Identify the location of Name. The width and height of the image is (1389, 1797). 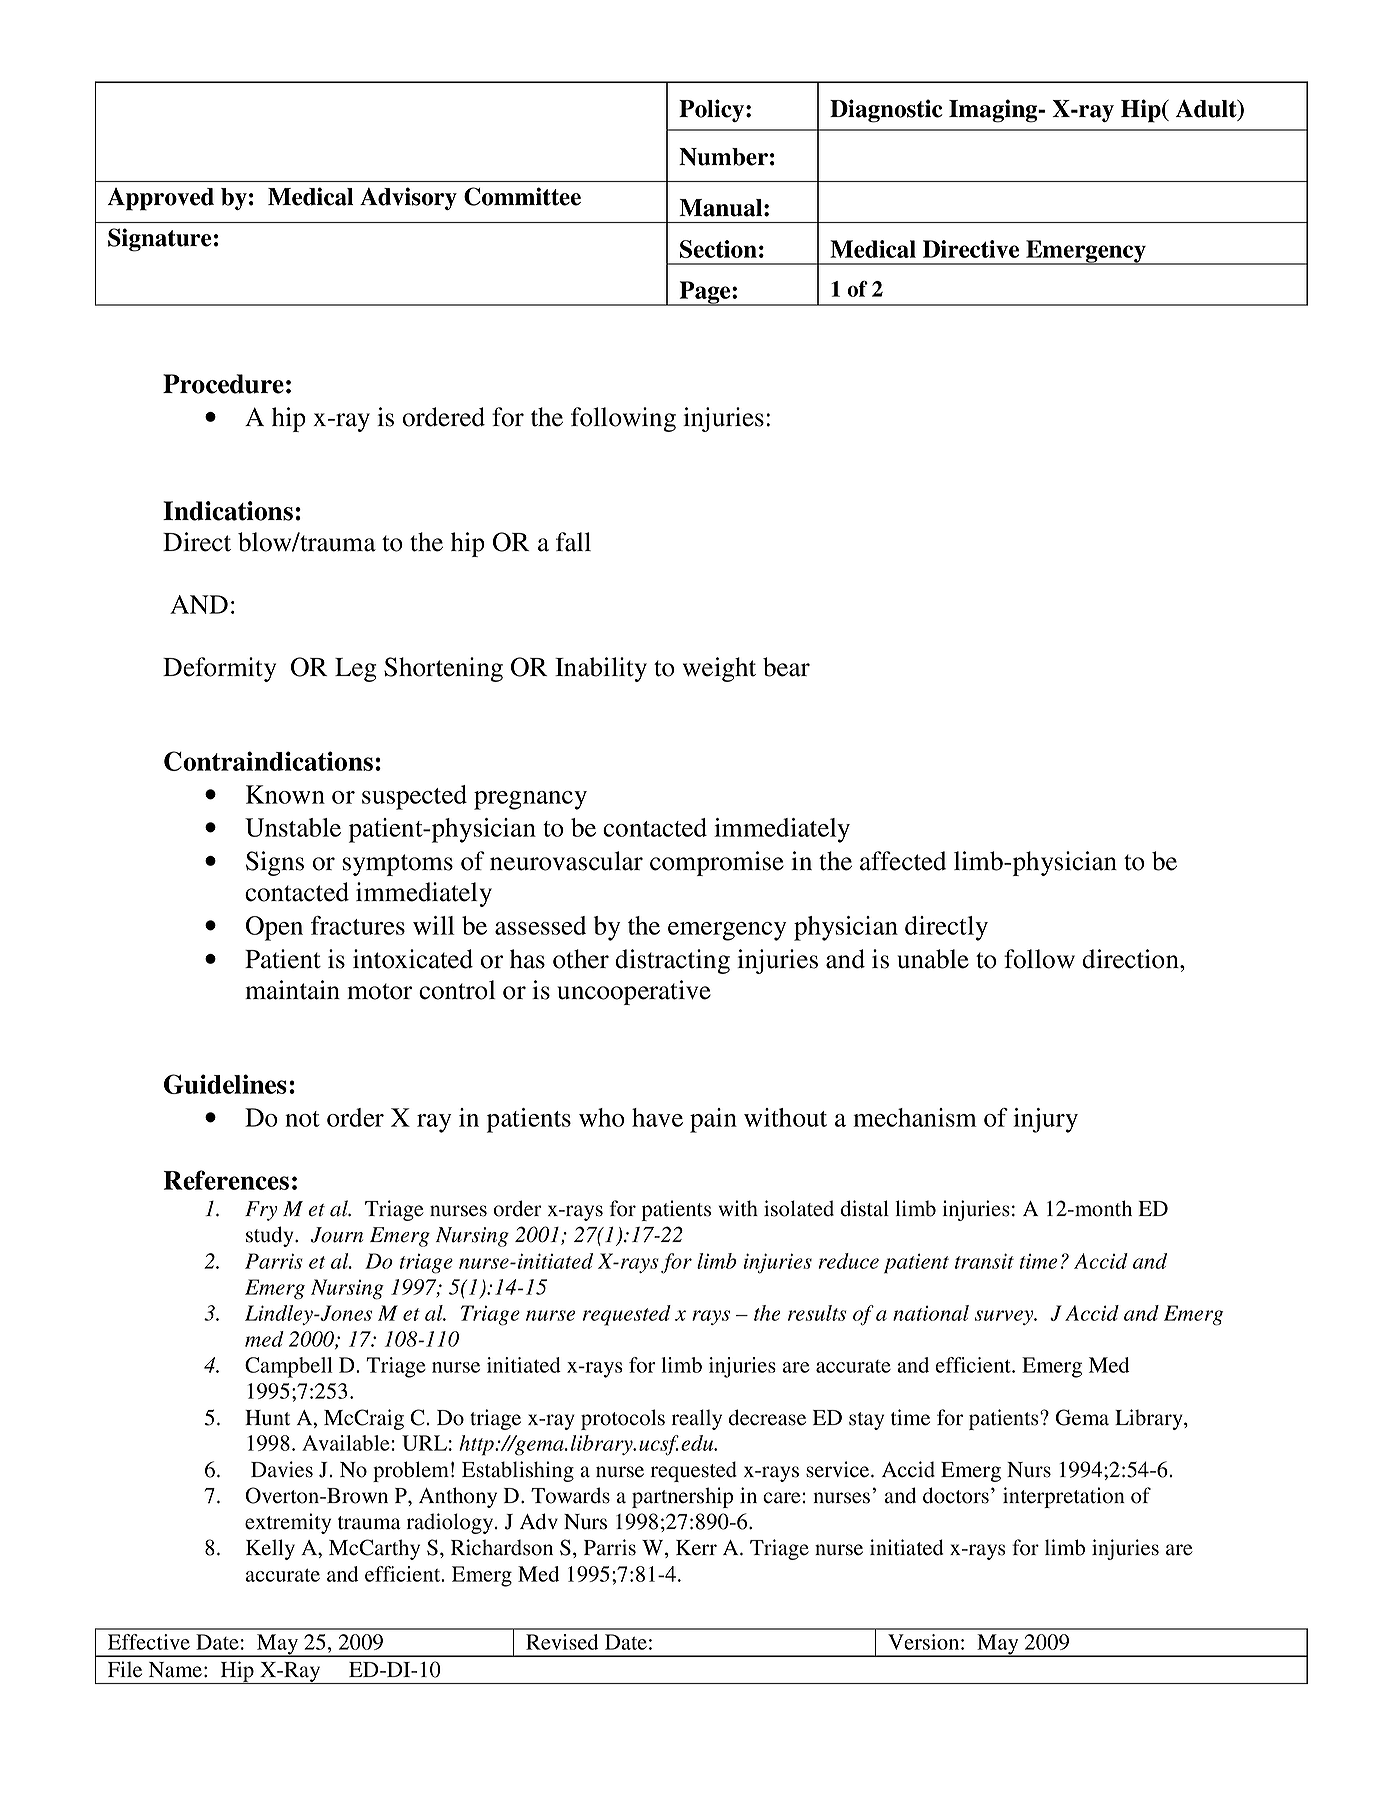
(175, 1670).
